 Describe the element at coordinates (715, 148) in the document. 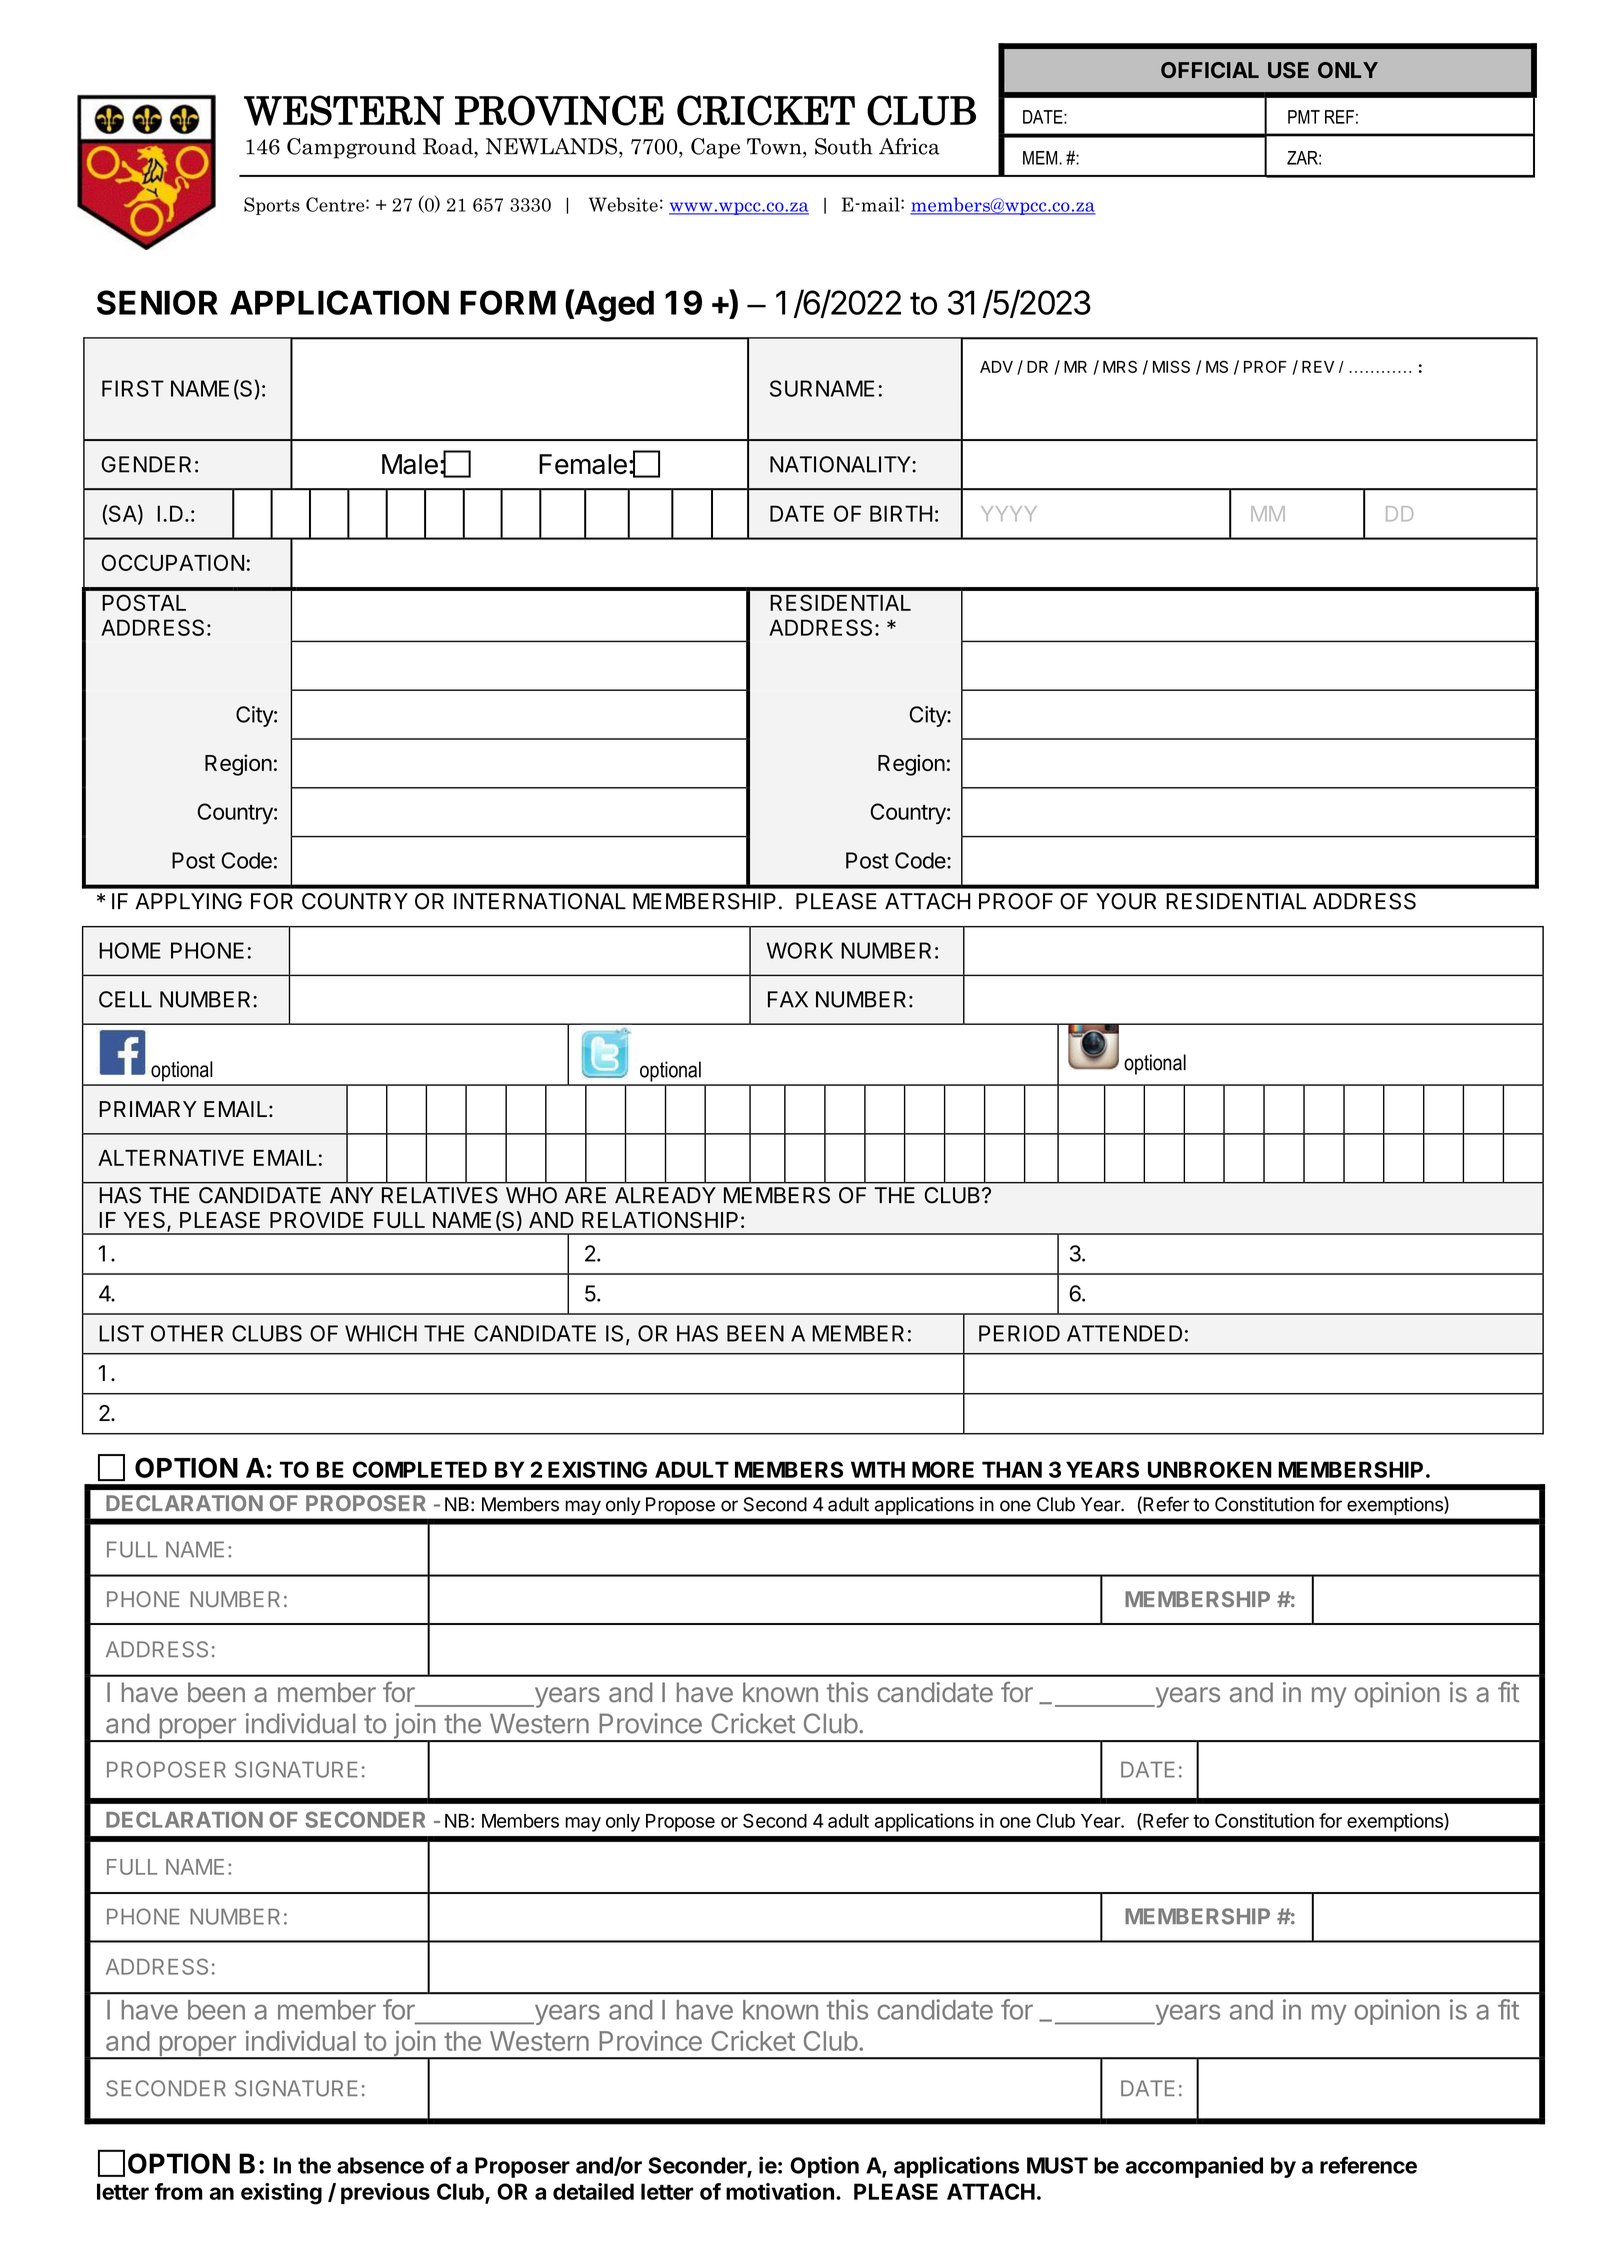

I see `Cape` at that location.
